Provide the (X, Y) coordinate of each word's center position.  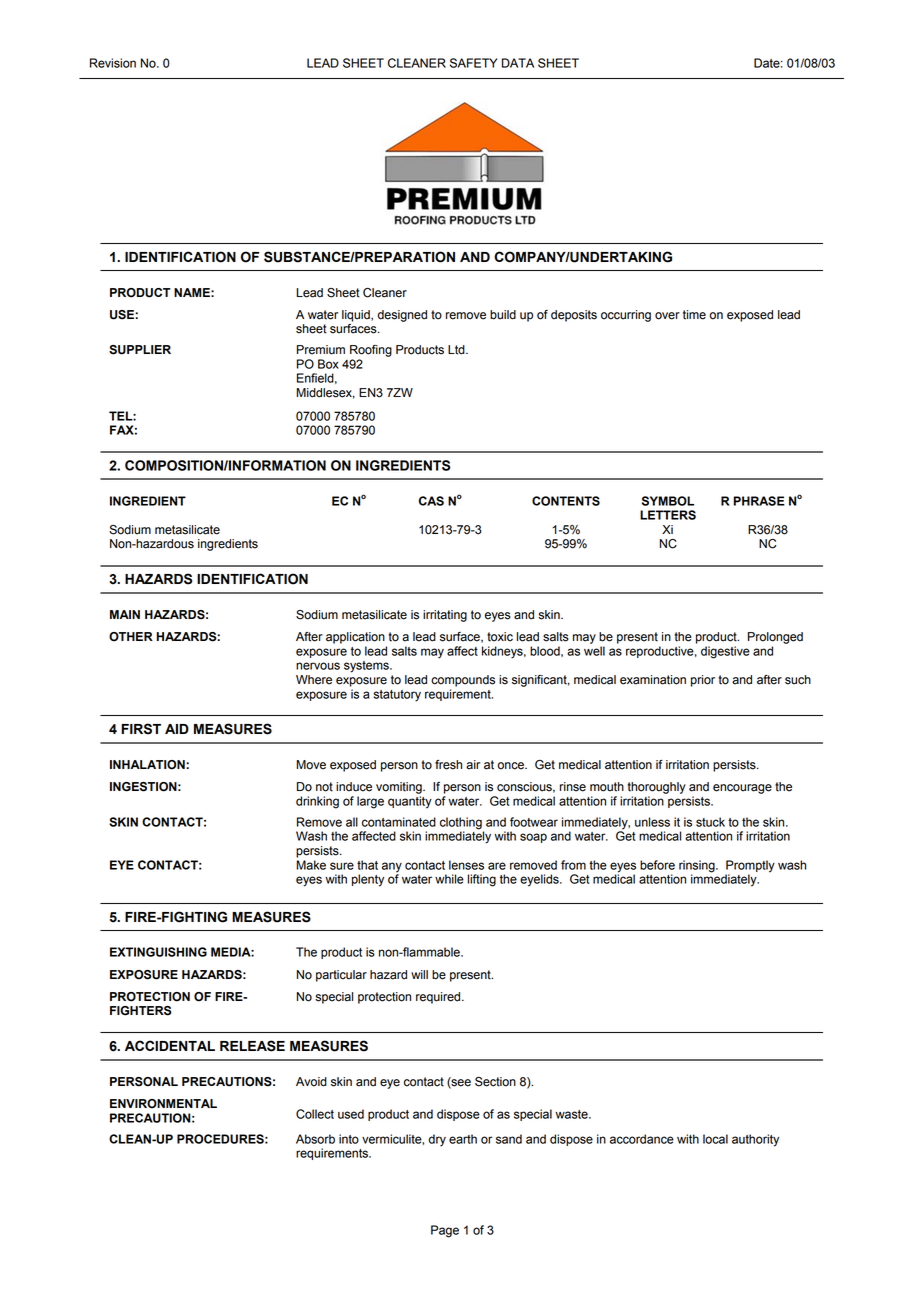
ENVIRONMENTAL (163, 1104)
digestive (725, 652)
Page (445, 1231)
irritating (445, 616)
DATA (518, 63)
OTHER (131, 637)
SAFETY (473, 63)
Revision (113, 63)
